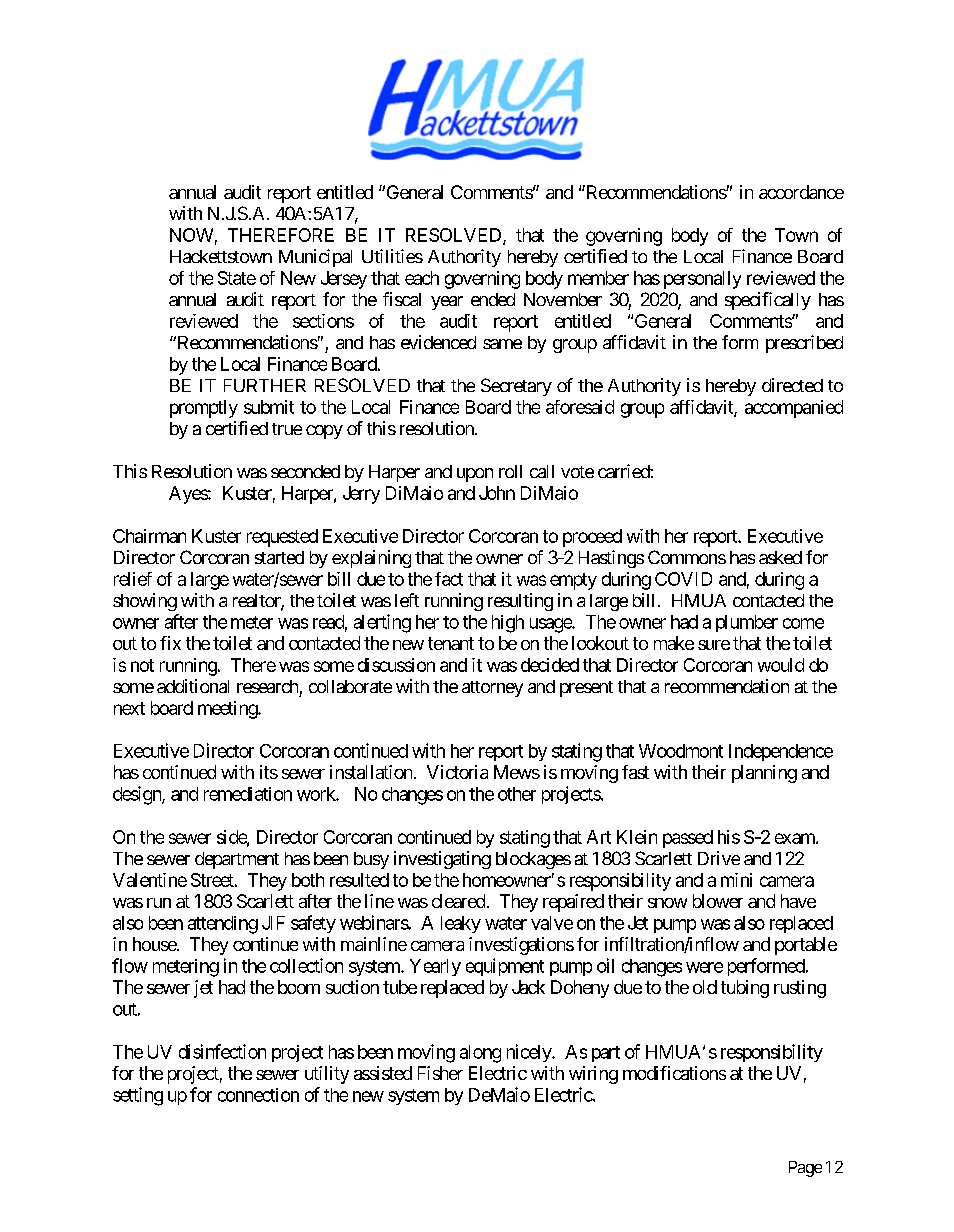 Image resolution: width=954 pixels, height=1232 pixels. Describe the element at coordinates (258, 1095) in the screenshot. I see `connection` at that location.
